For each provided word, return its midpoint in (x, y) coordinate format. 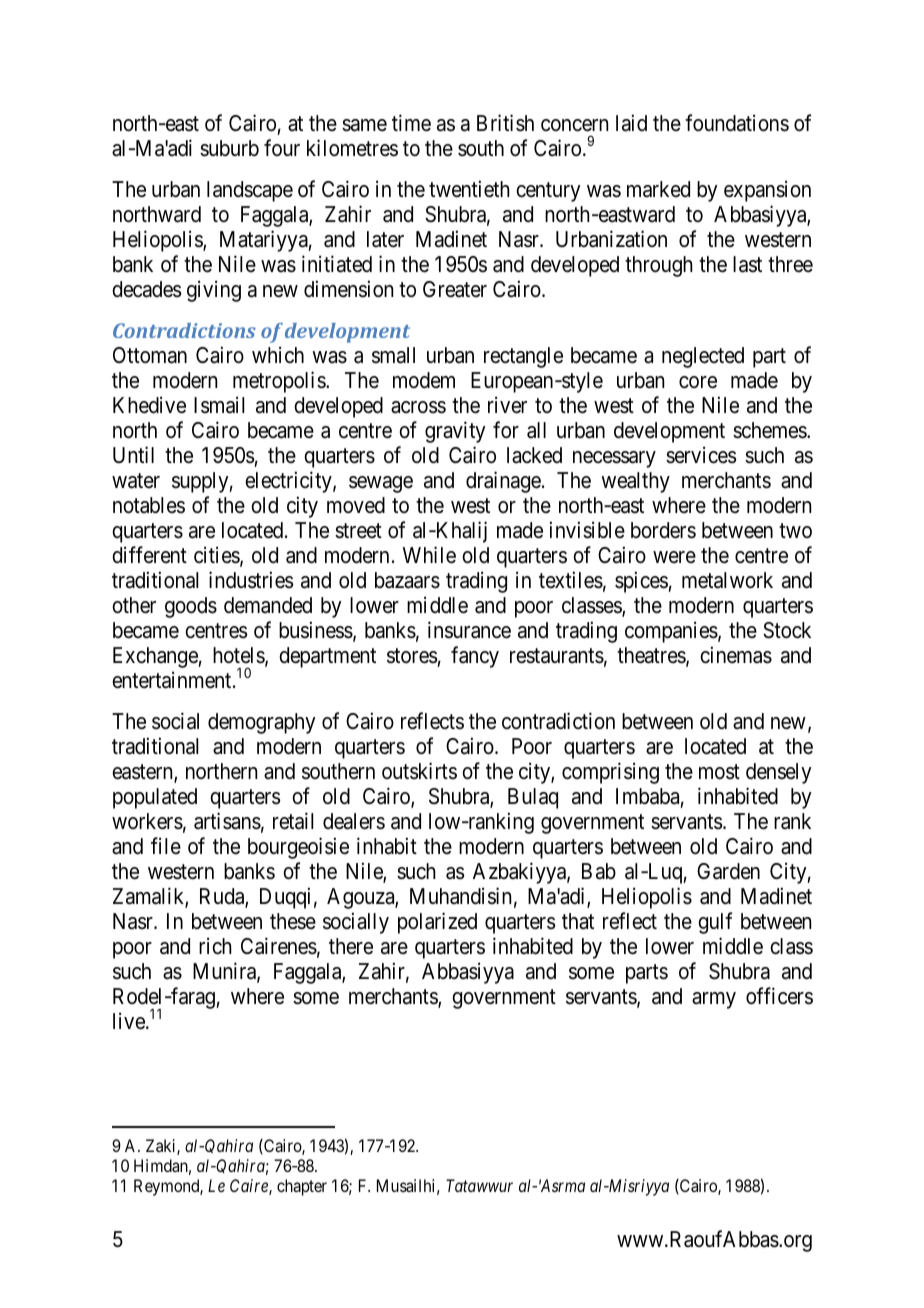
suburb (229, 148)
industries (251, 580)
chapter (302, 1187)
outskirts (419, 771)
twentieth (469, 189)
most (719, 772)
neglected (703, 357)
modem (424, 380)
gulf (715, 923)
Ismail (219, 405)
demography (262, 723)
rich (215, 946)
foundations (737, 123)
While (429, 555)
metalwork (727, 580)
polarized (437, 923)
